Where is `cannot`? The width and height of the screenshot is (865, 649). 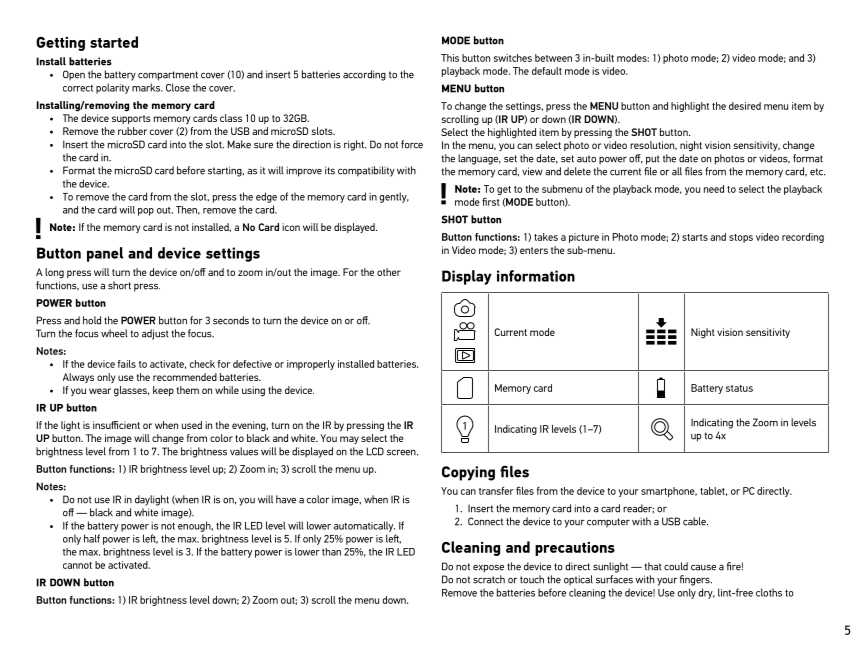
cannot is located at coordinates (77, 565).
